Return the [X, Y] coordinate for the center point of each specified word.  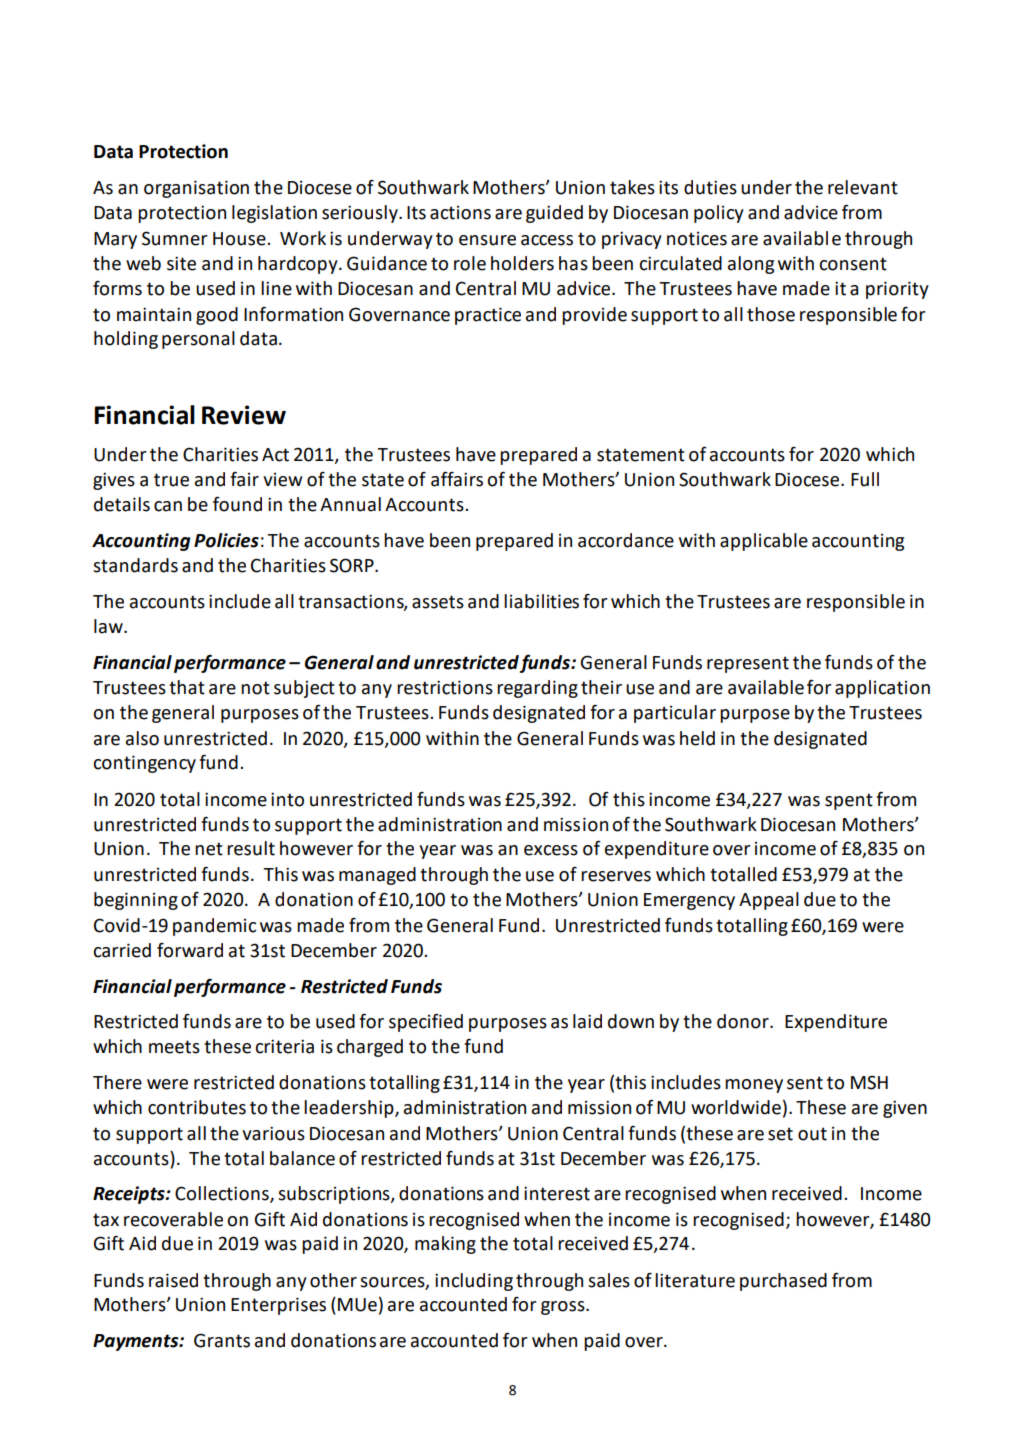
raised [173, 1280]
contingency [144, 764]
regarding [537, 689]
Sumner [175, 238]
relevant [863, 187]
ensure [487, 240]
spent [849, 801]
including [474, 1282]
